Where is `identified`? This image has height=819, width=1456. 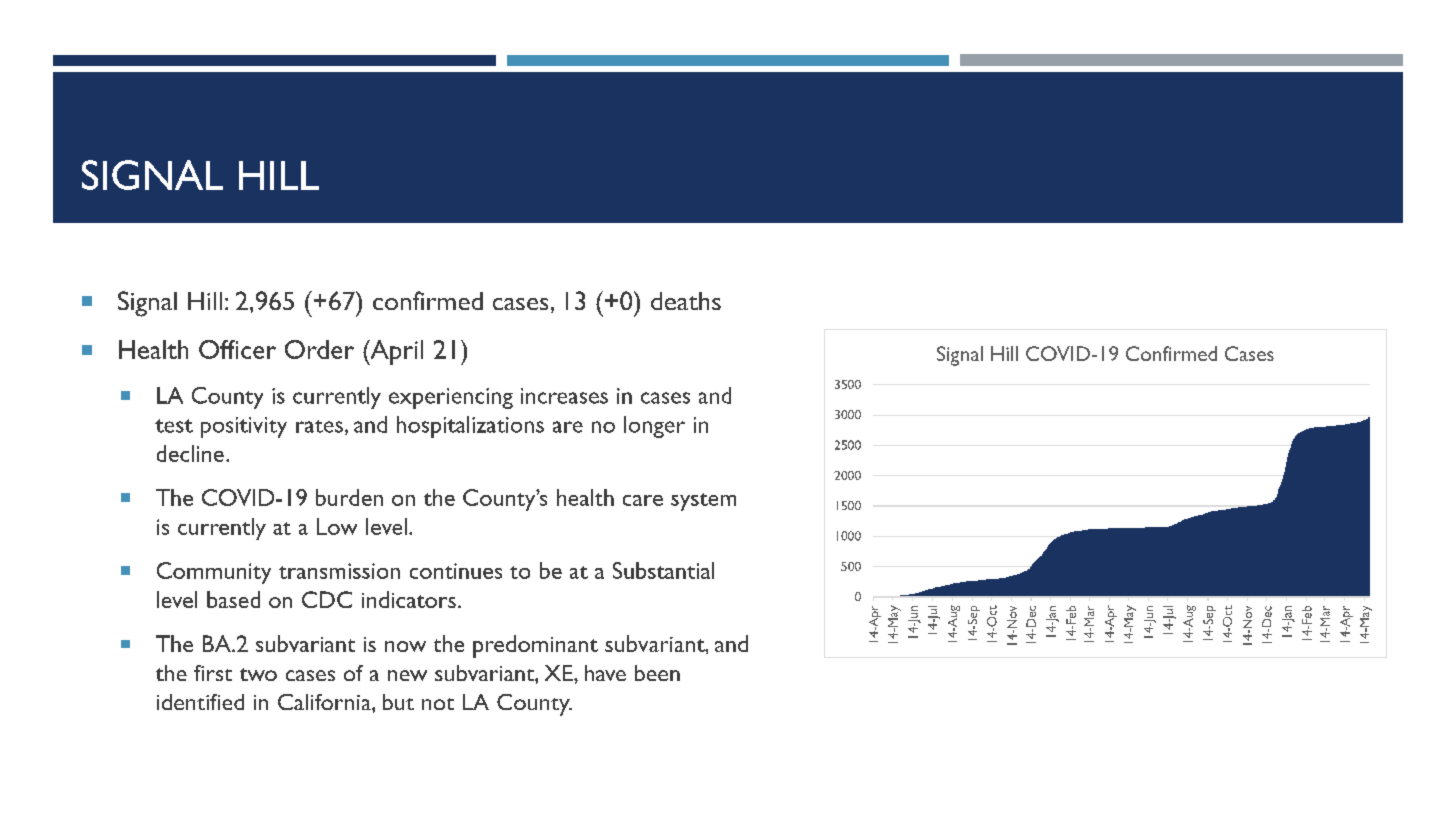
identified is located at coordinates (200, 702).
